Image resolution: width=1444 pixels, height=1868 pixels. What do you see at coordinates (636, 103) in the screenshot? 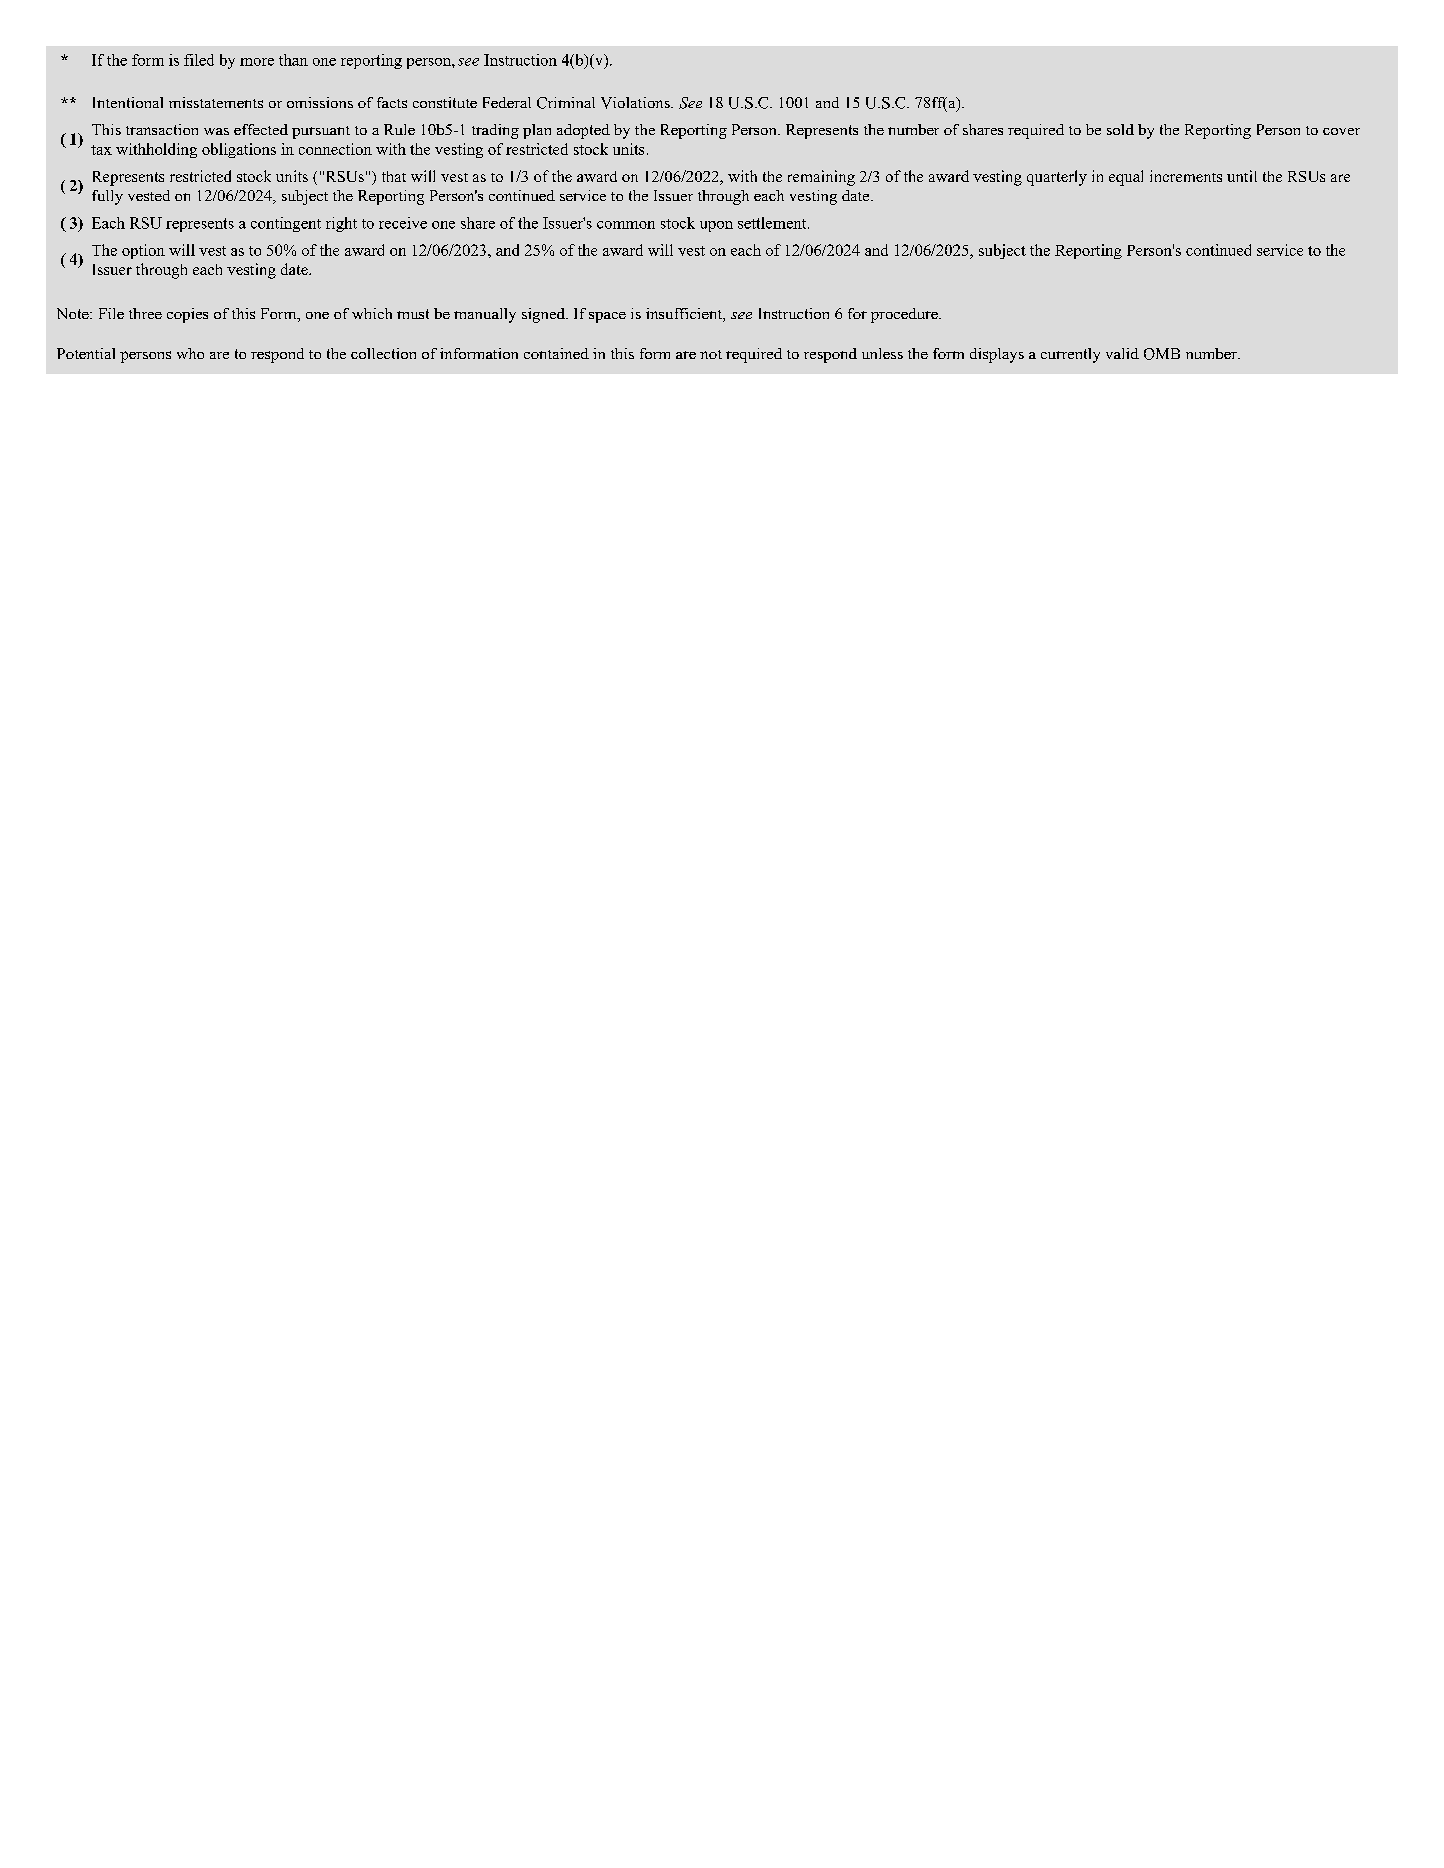
I see `Violations` at bounding box center [636, 103].
